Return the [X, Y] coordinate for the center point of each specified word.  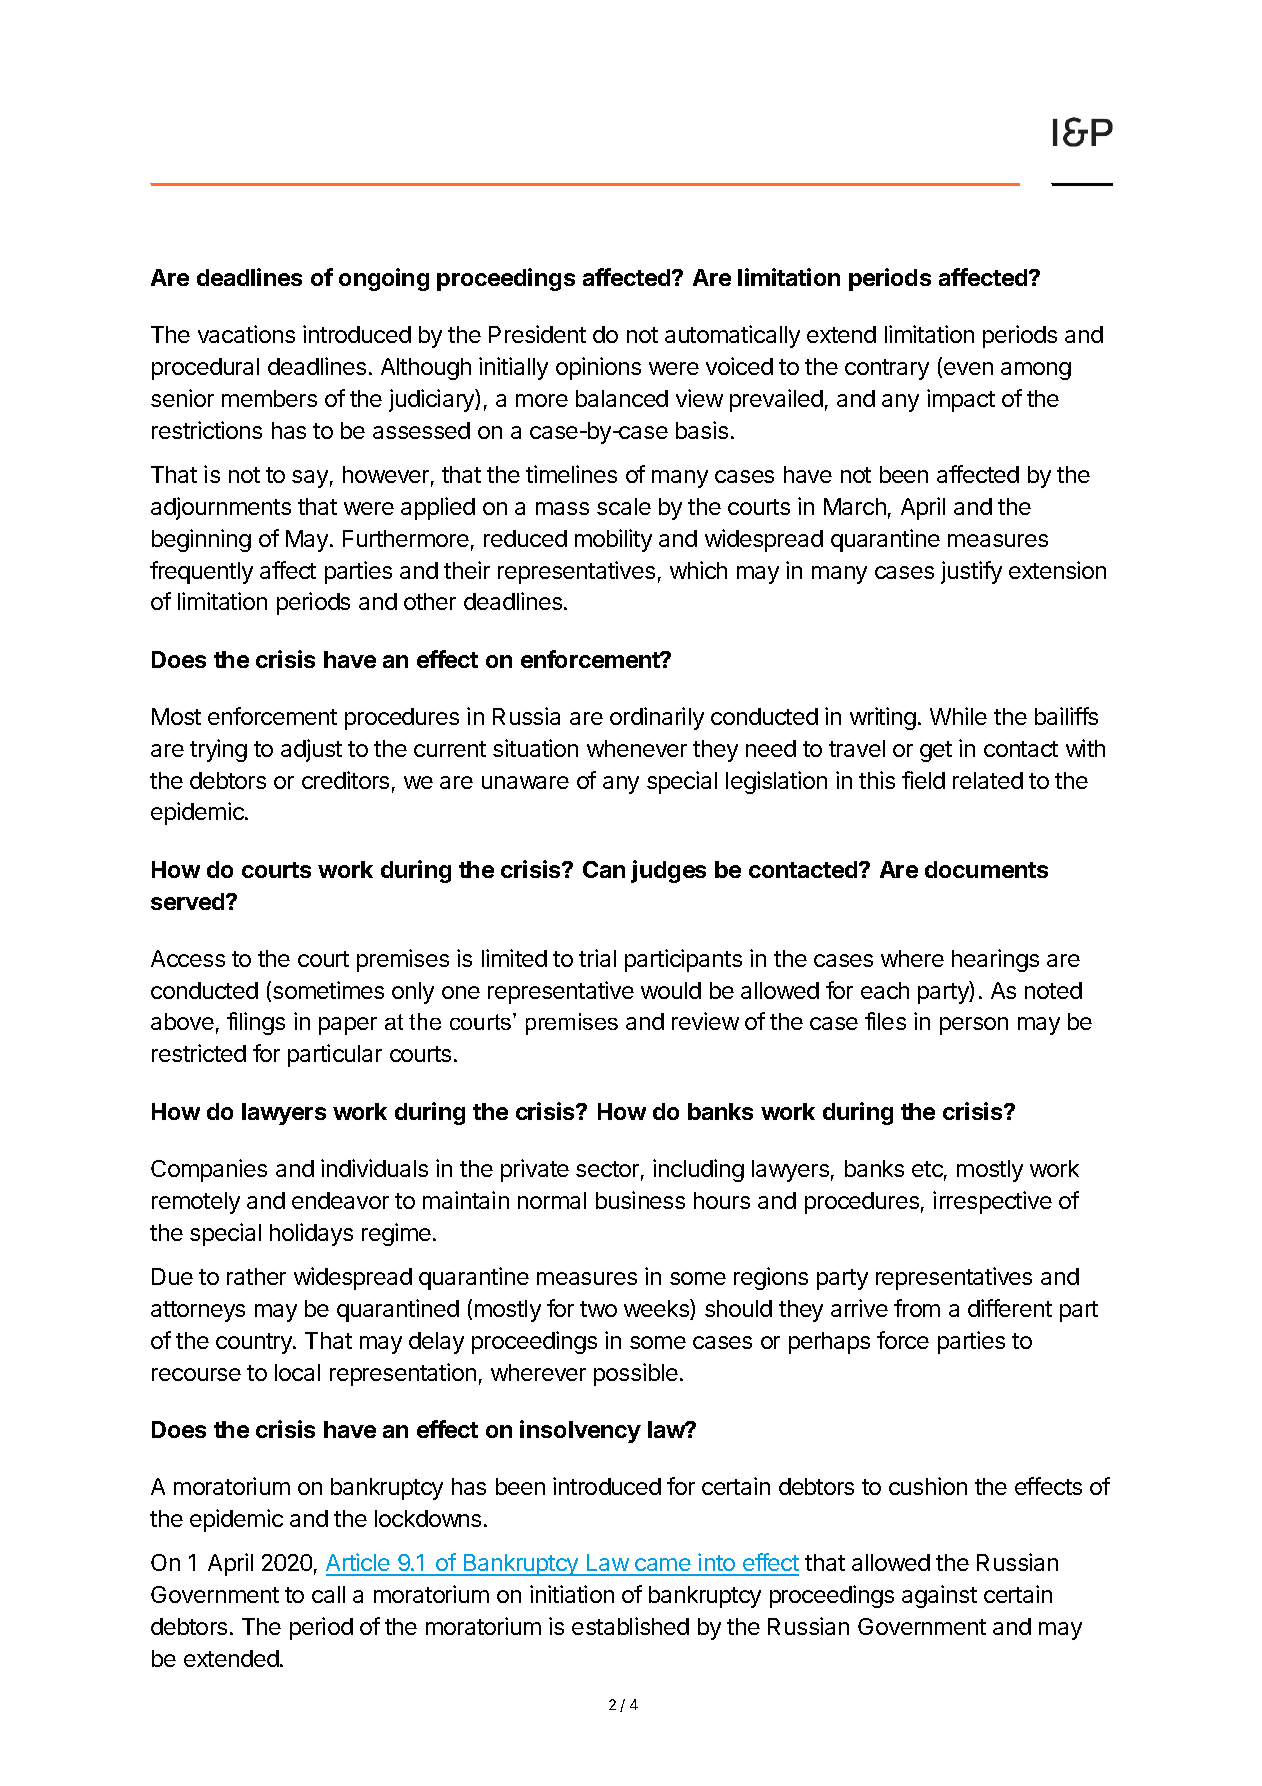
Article [359, 1564]
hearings [995, 960]
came [663, 1566]
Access [188, 958]
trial [597, 958]
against [939, 1596]
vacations [246, 334]
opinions [598, 368]
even [968, 368]
